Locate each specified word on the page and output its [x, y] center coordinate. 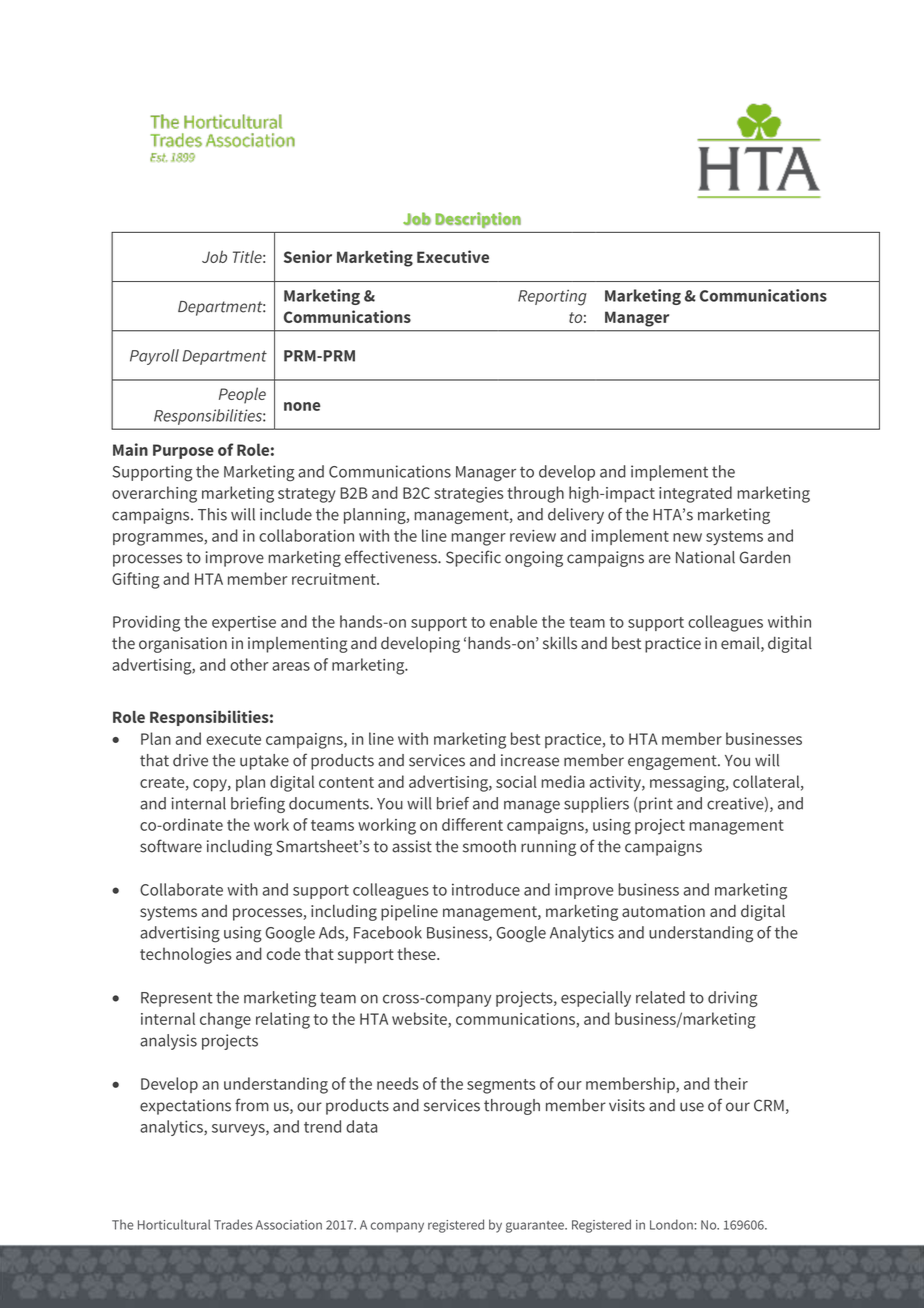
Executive [453, 256]
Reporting [552, 298]
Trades [233, 1224]
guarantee [536, 1227]
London [672, 1224]
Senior [308, 256]
